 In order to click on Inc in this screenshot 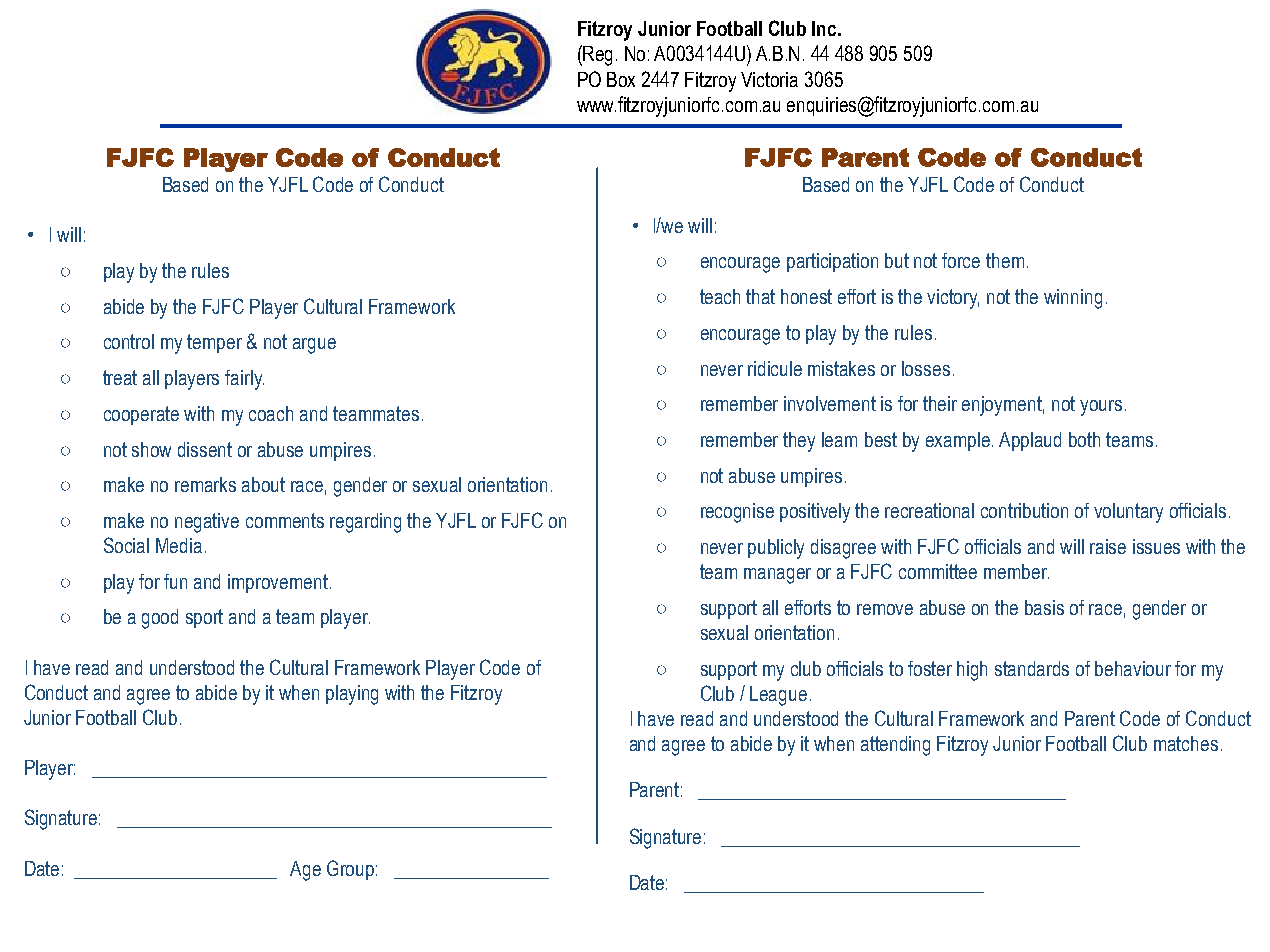, I will do `click(825, 28)`.
